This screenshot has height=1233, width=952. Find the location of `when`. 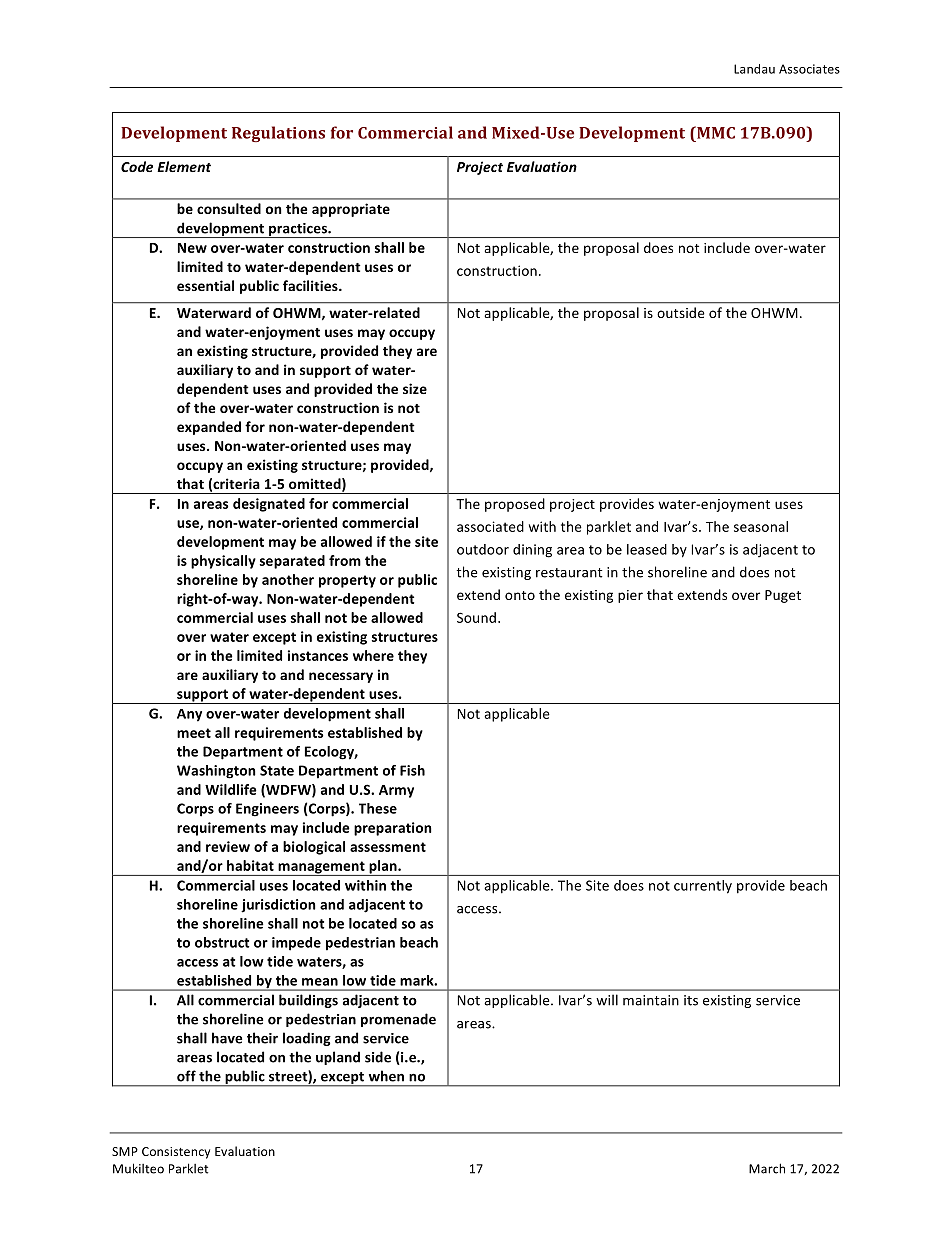

when is located at coordinates (386, 1076).
